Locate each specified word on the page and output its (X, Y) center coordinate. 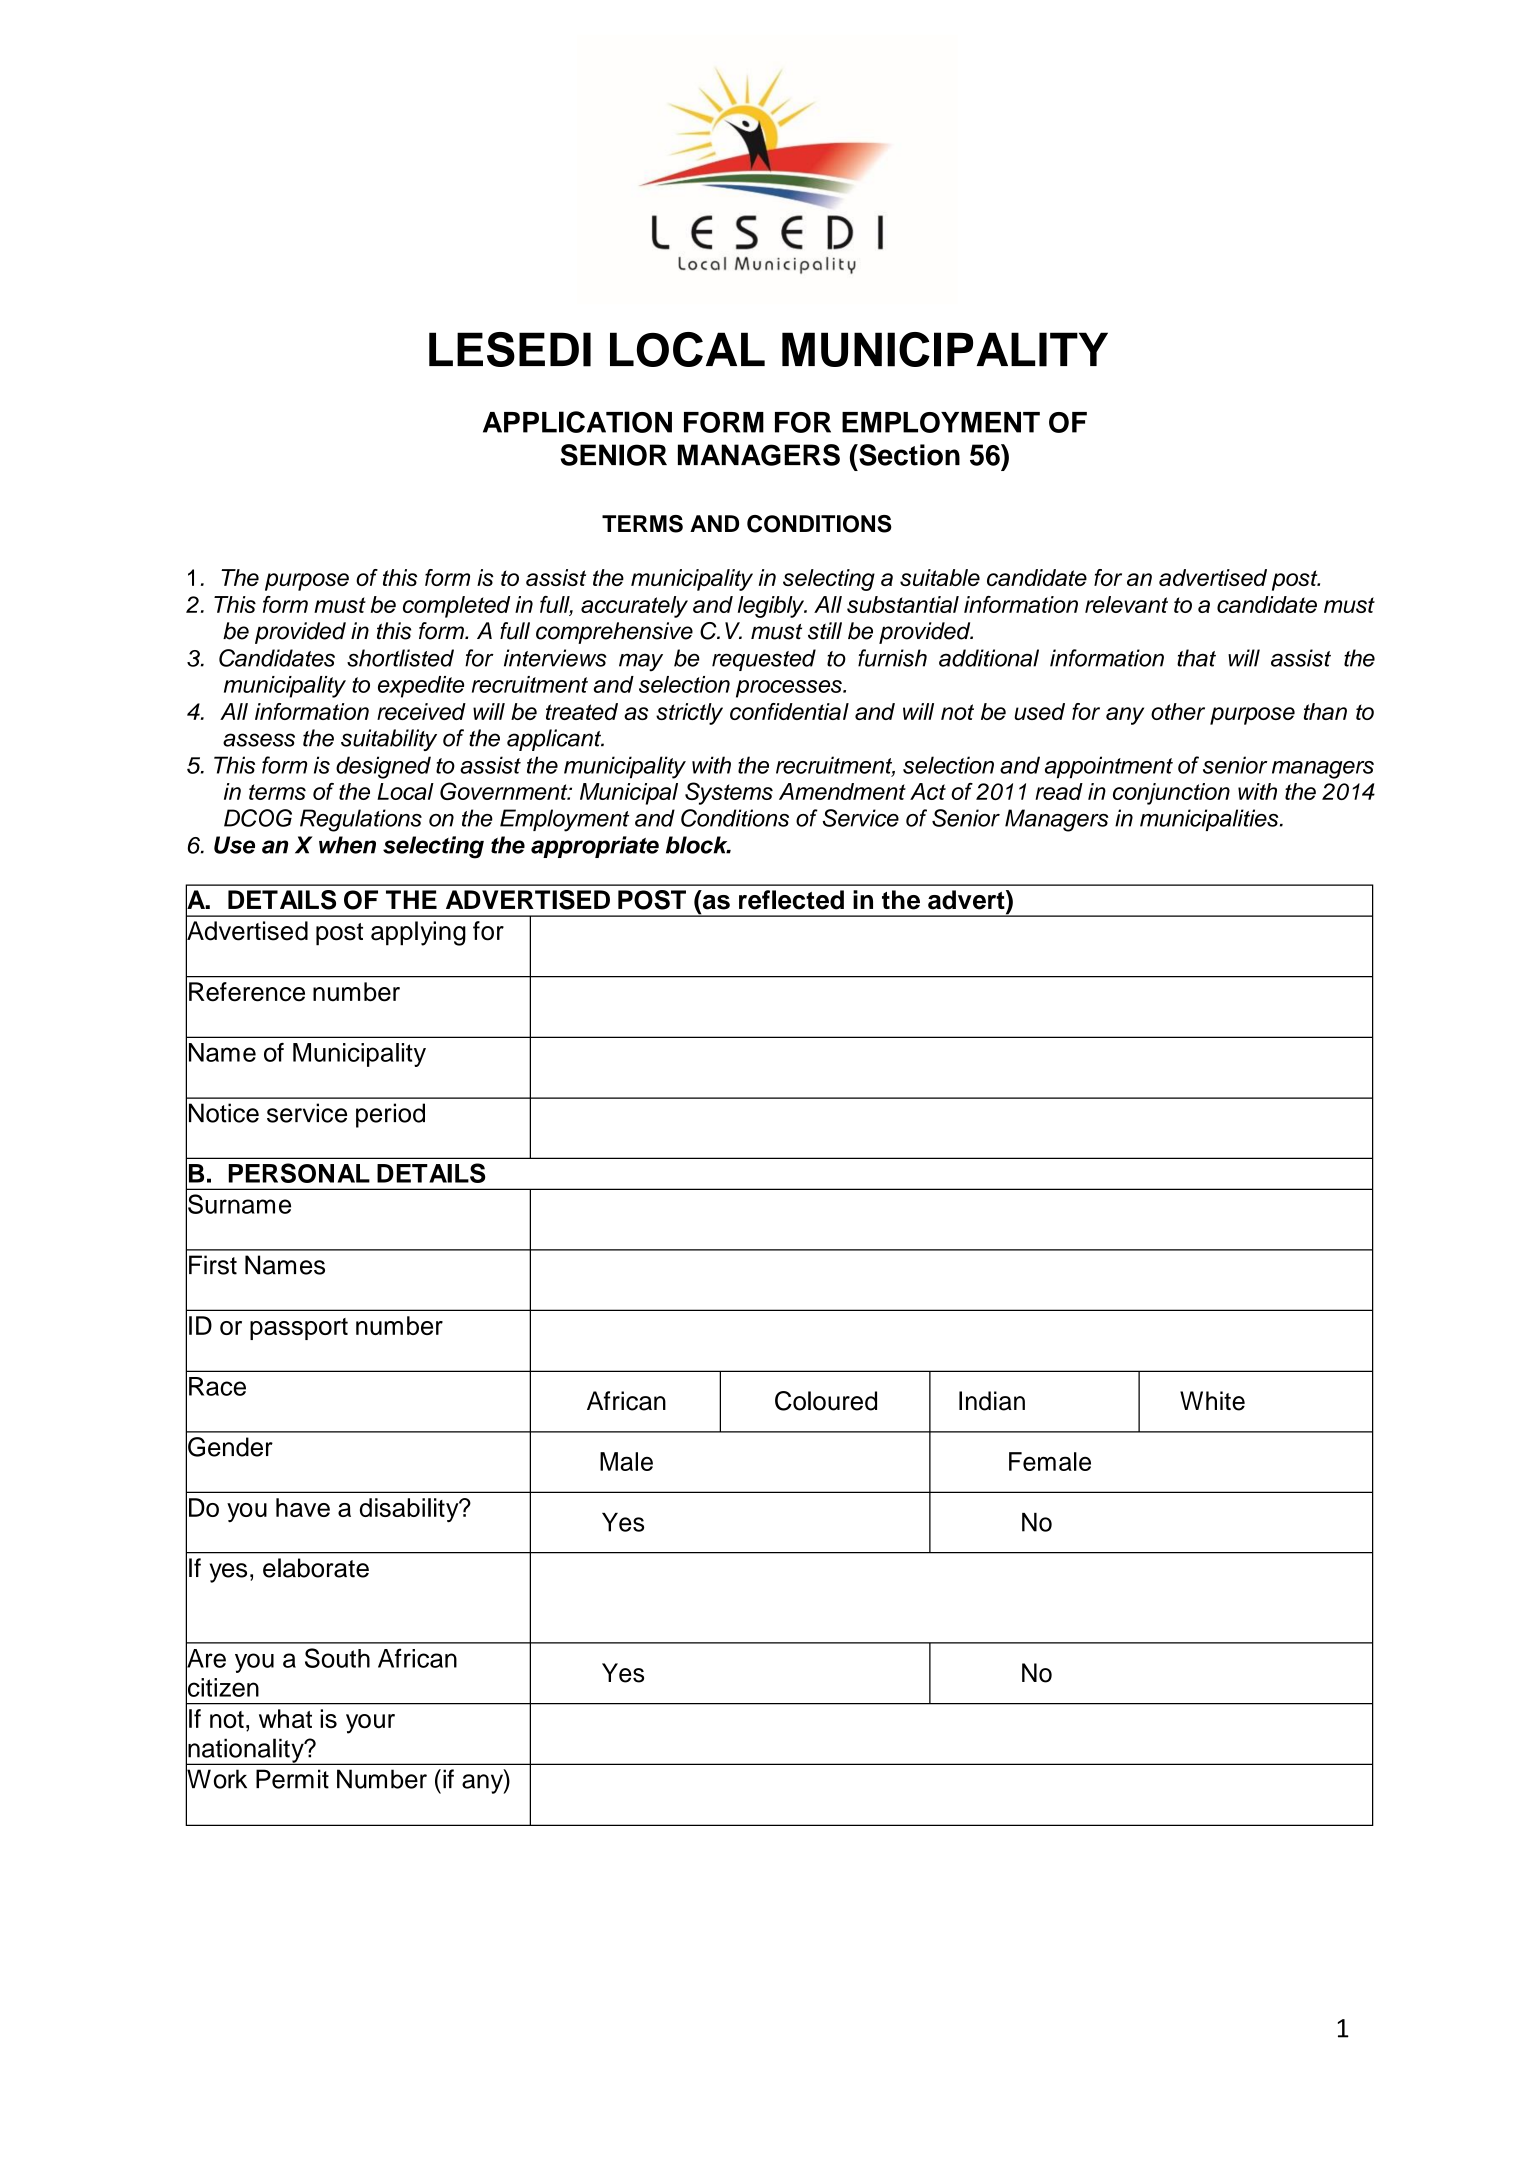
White (1212, 1401)
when (347, 845)
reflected (791, 900)
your (370, 1724)
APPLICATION (577, 422)
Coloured (826, 1401)
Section (908, 455)
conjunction (1171, 794)
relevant (1126, 604)
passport (299, 1329)
